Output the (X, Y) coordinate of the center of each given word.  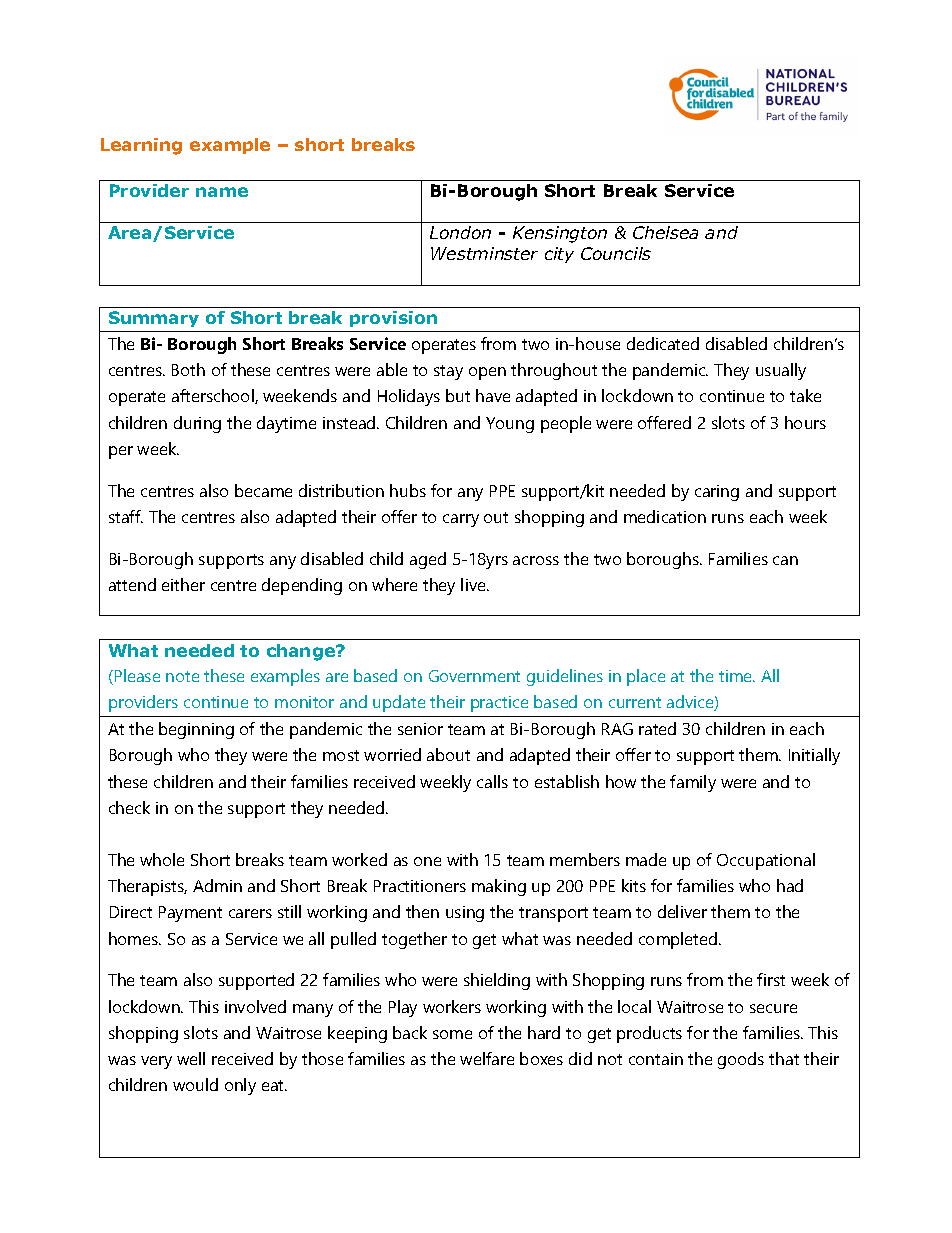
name (222, 192)
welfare (487, 1058)
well (191, 1058)
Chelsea (665, 232)
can (785, 560)
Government (474, 676)
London (460, 232)
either (183, 584)
